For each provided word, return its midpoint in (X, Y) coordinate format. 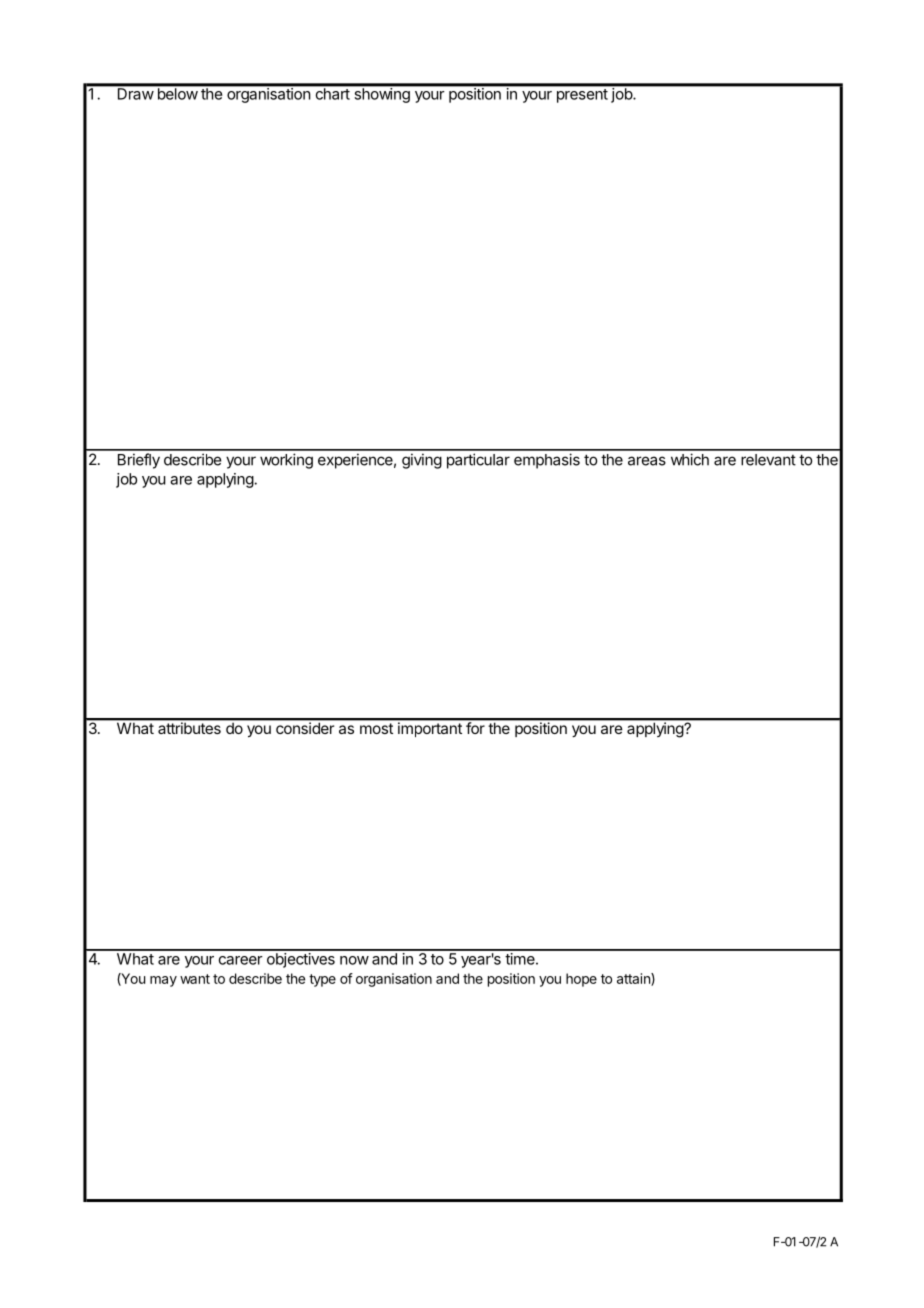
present (582, 96)
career (241, 960)
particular (478, 461)
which (690, 459)
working (286, 461)
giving (422, 461)
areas (647, 461)
